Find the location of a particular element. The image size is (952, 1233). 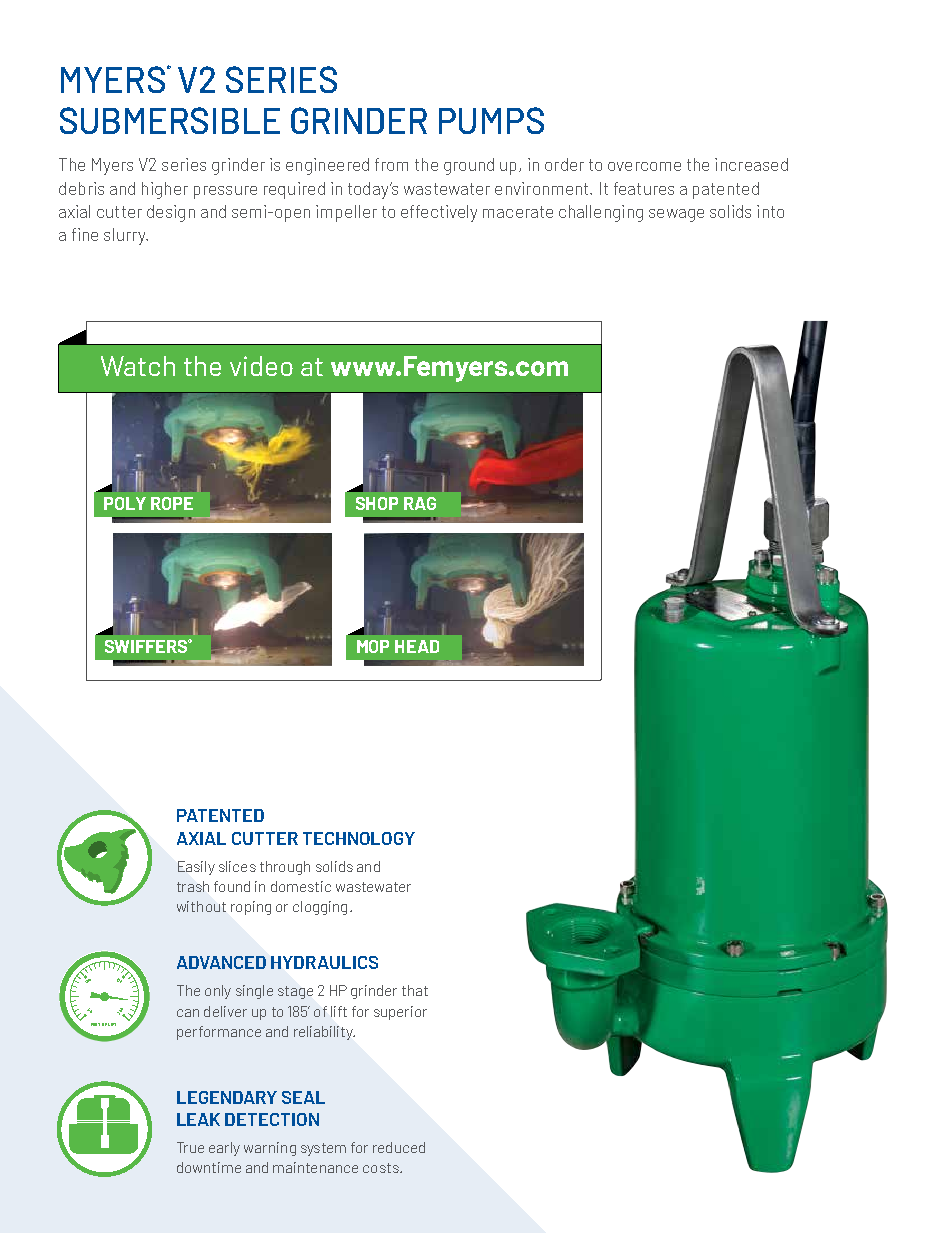

from is located at coordinates (391, 164).
